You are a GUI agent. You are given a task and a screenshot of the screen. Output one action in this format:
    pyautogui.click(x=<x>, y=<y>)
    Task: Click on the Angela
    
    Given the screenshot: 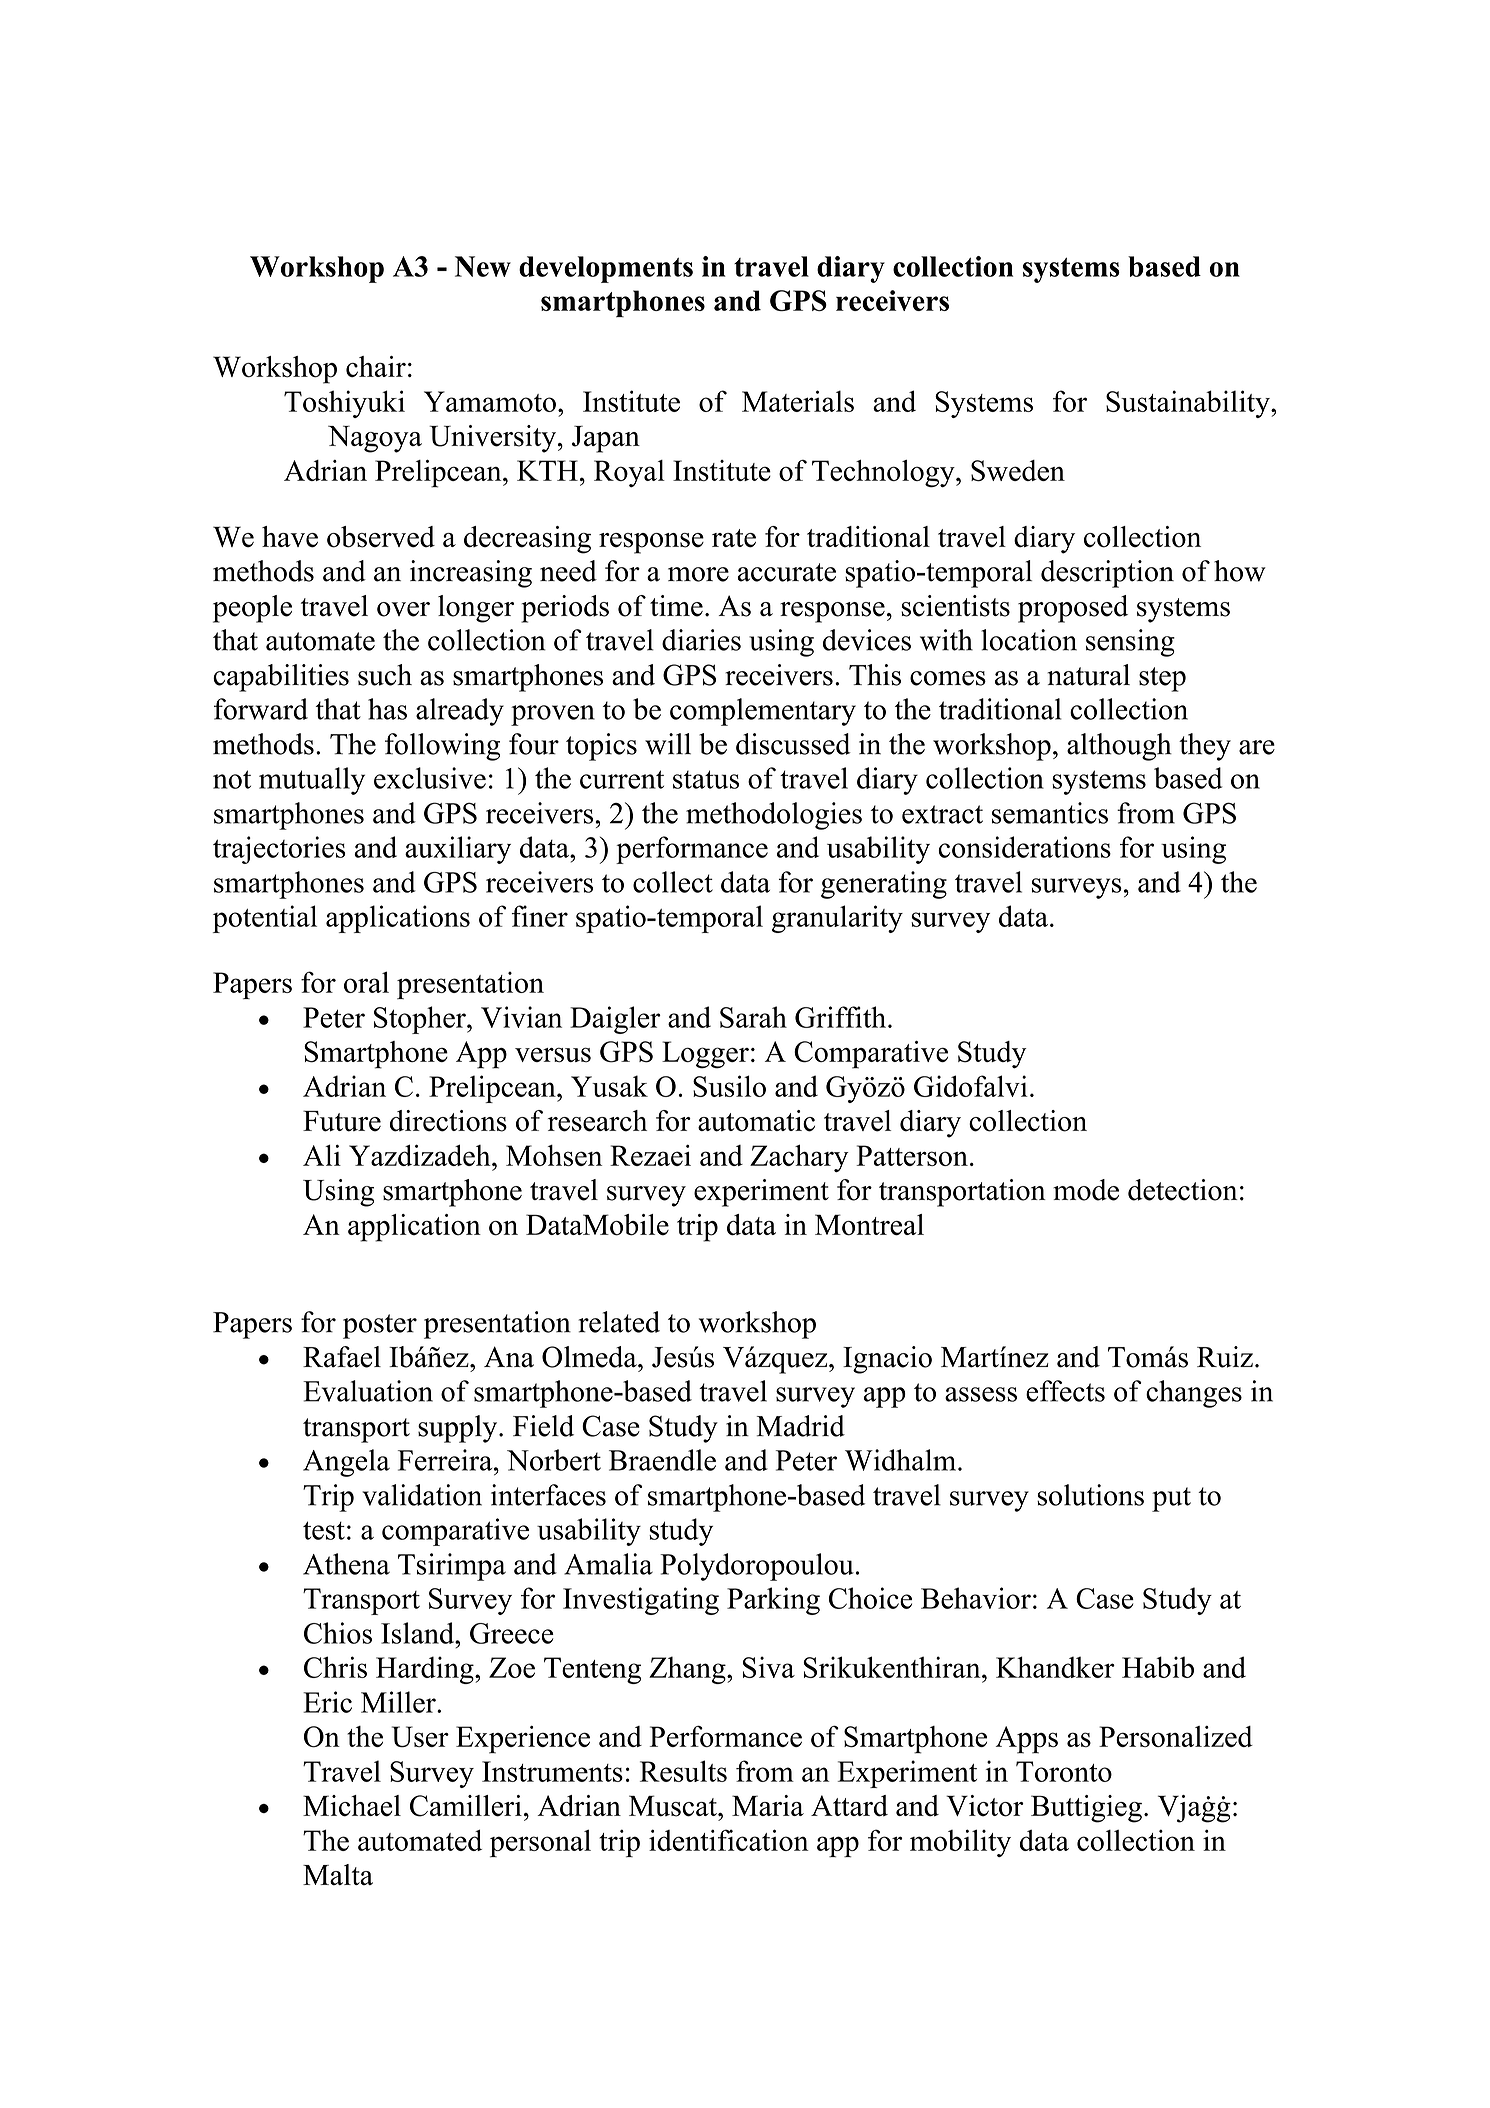 What is the action you would take?
    pyautogui.click(x=346, y=1463)
